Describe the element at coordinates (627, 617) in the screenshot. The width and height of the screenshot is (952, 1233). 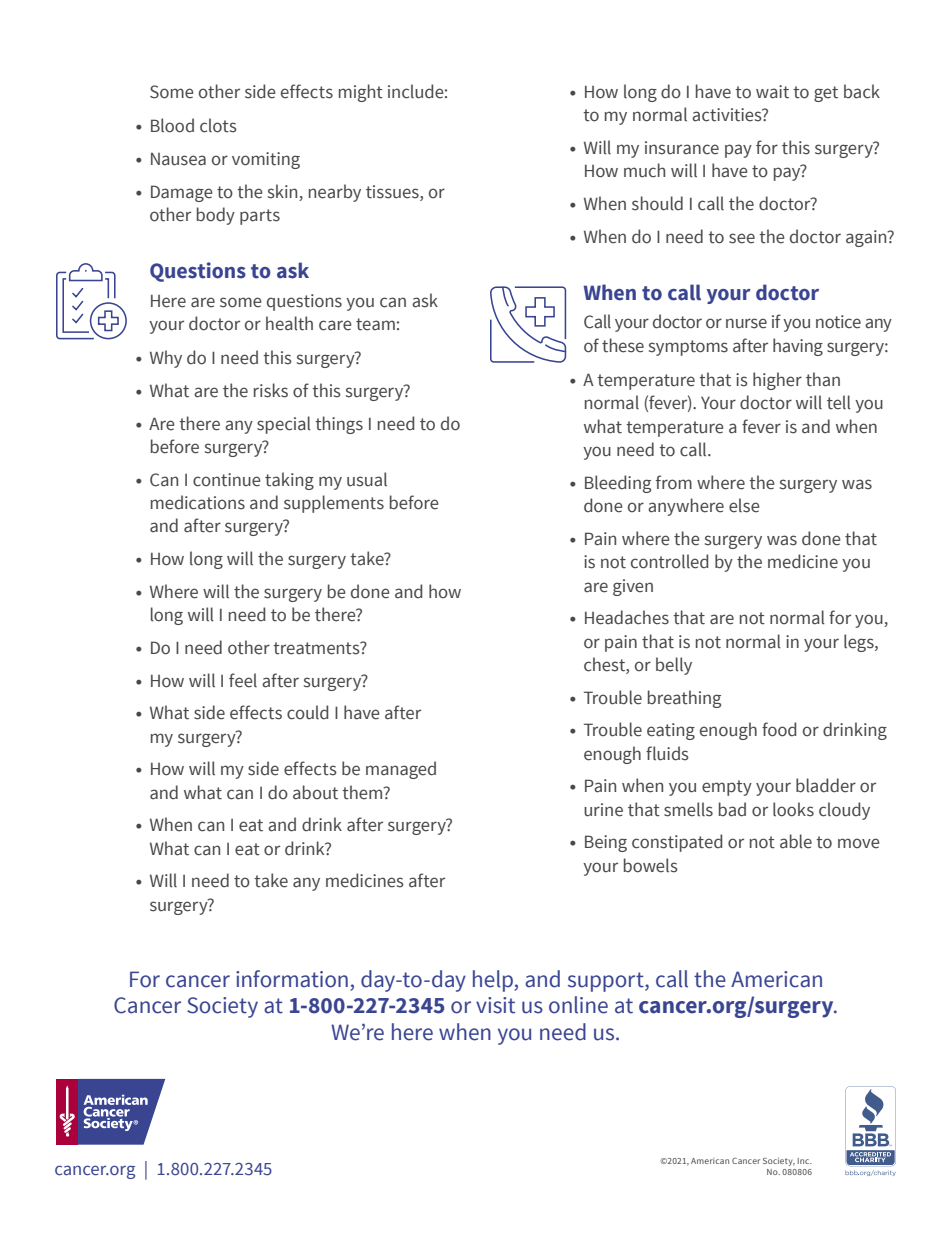
I see `Headaches` at that location.
